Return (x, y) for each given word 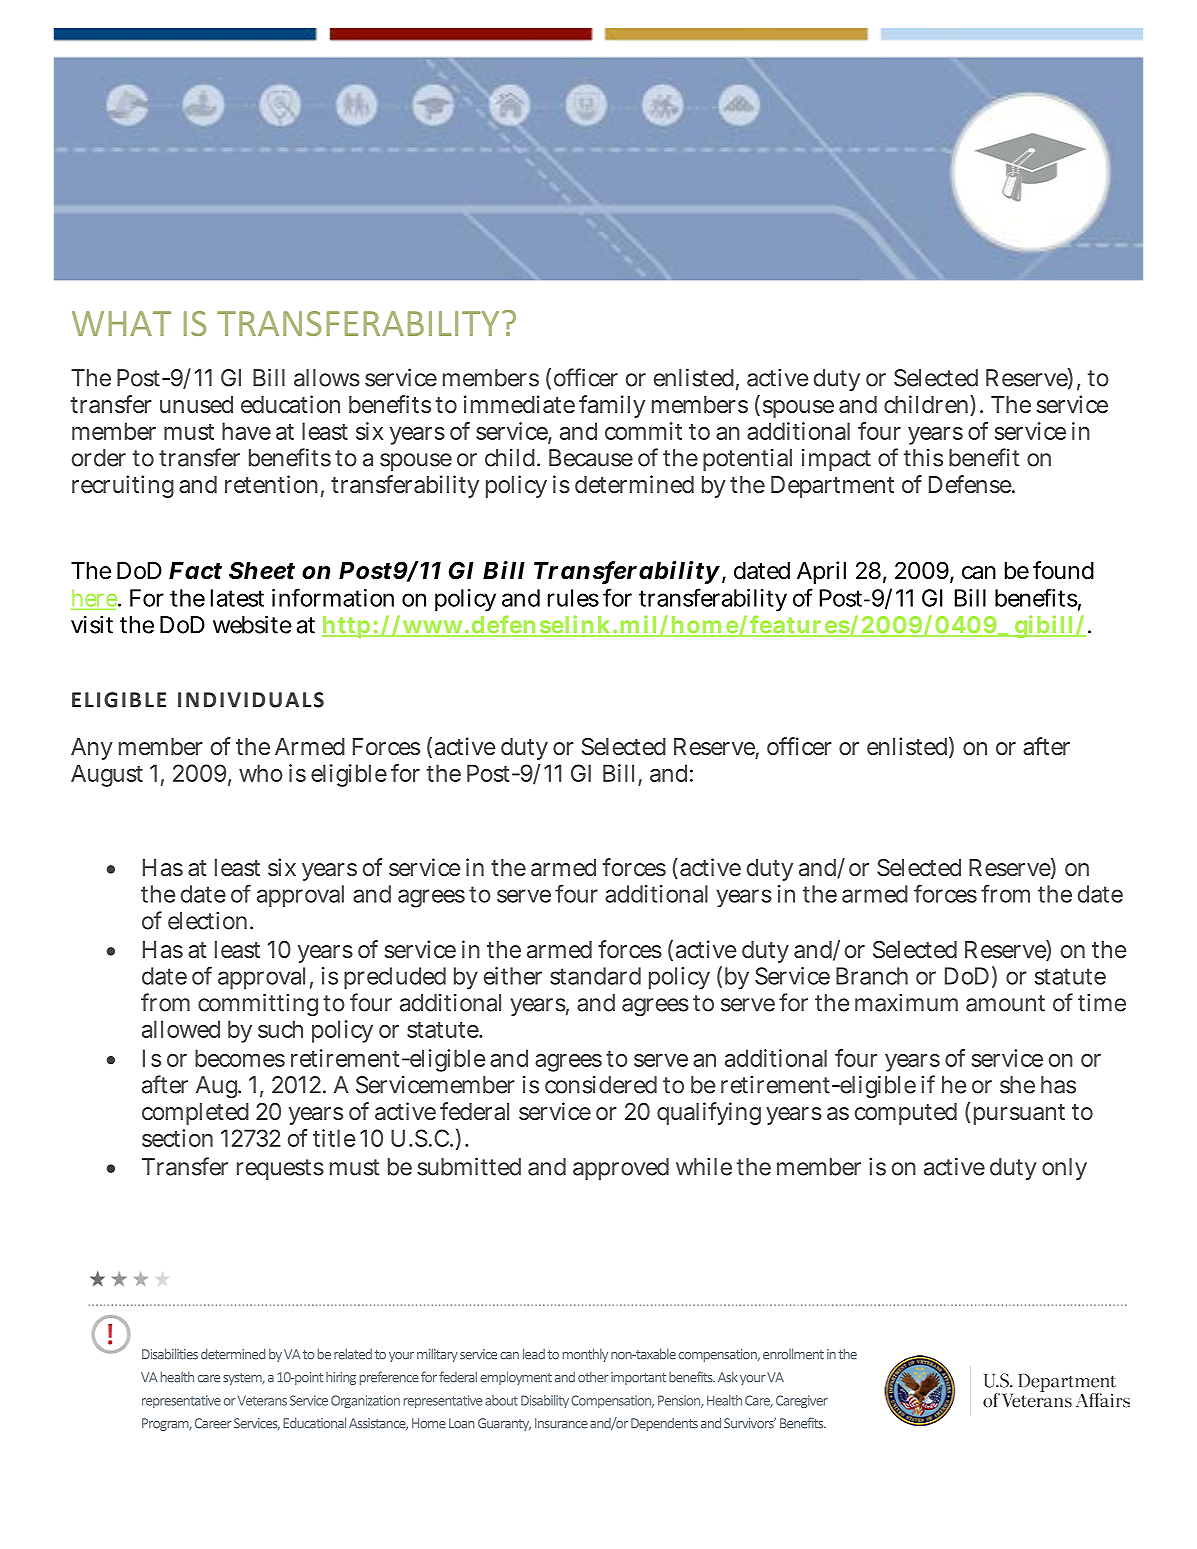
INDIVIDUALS (251, 700)
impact (836, 460)
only (1064, 1169)
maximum (906, 1003)
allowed (181, 1029)
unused (196, 404)
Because (591, 458)
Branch (872, 976)
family (612, 406)
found (1063, 570)
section (177, 1138)
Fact (195, 571)
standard (595, 976)
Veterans (262, 1400)
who (261, 773)
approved (621, 1169)
